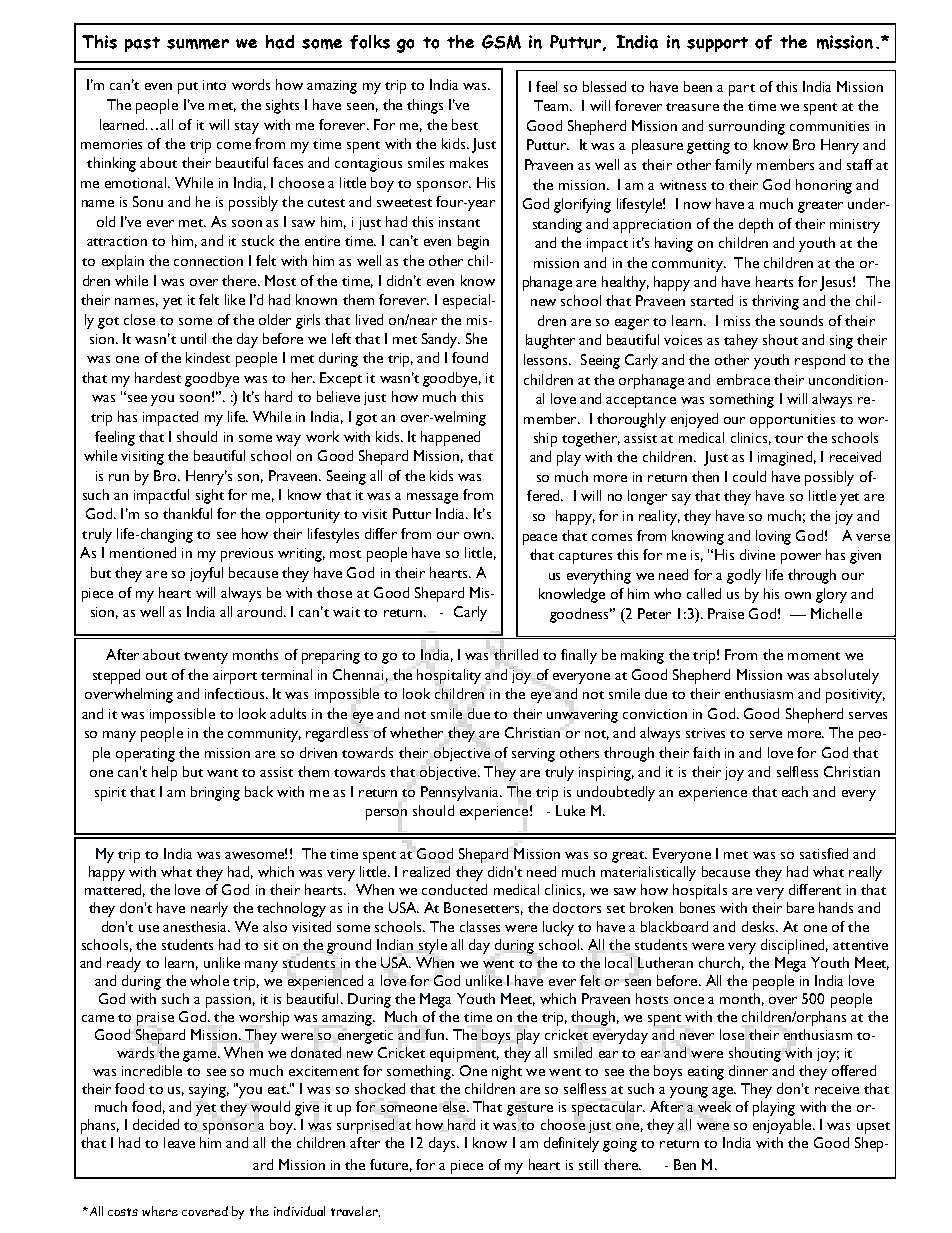 The width and height of the page is (952, 1233). I want to click on Pennsylvania, so click(461, 793).
